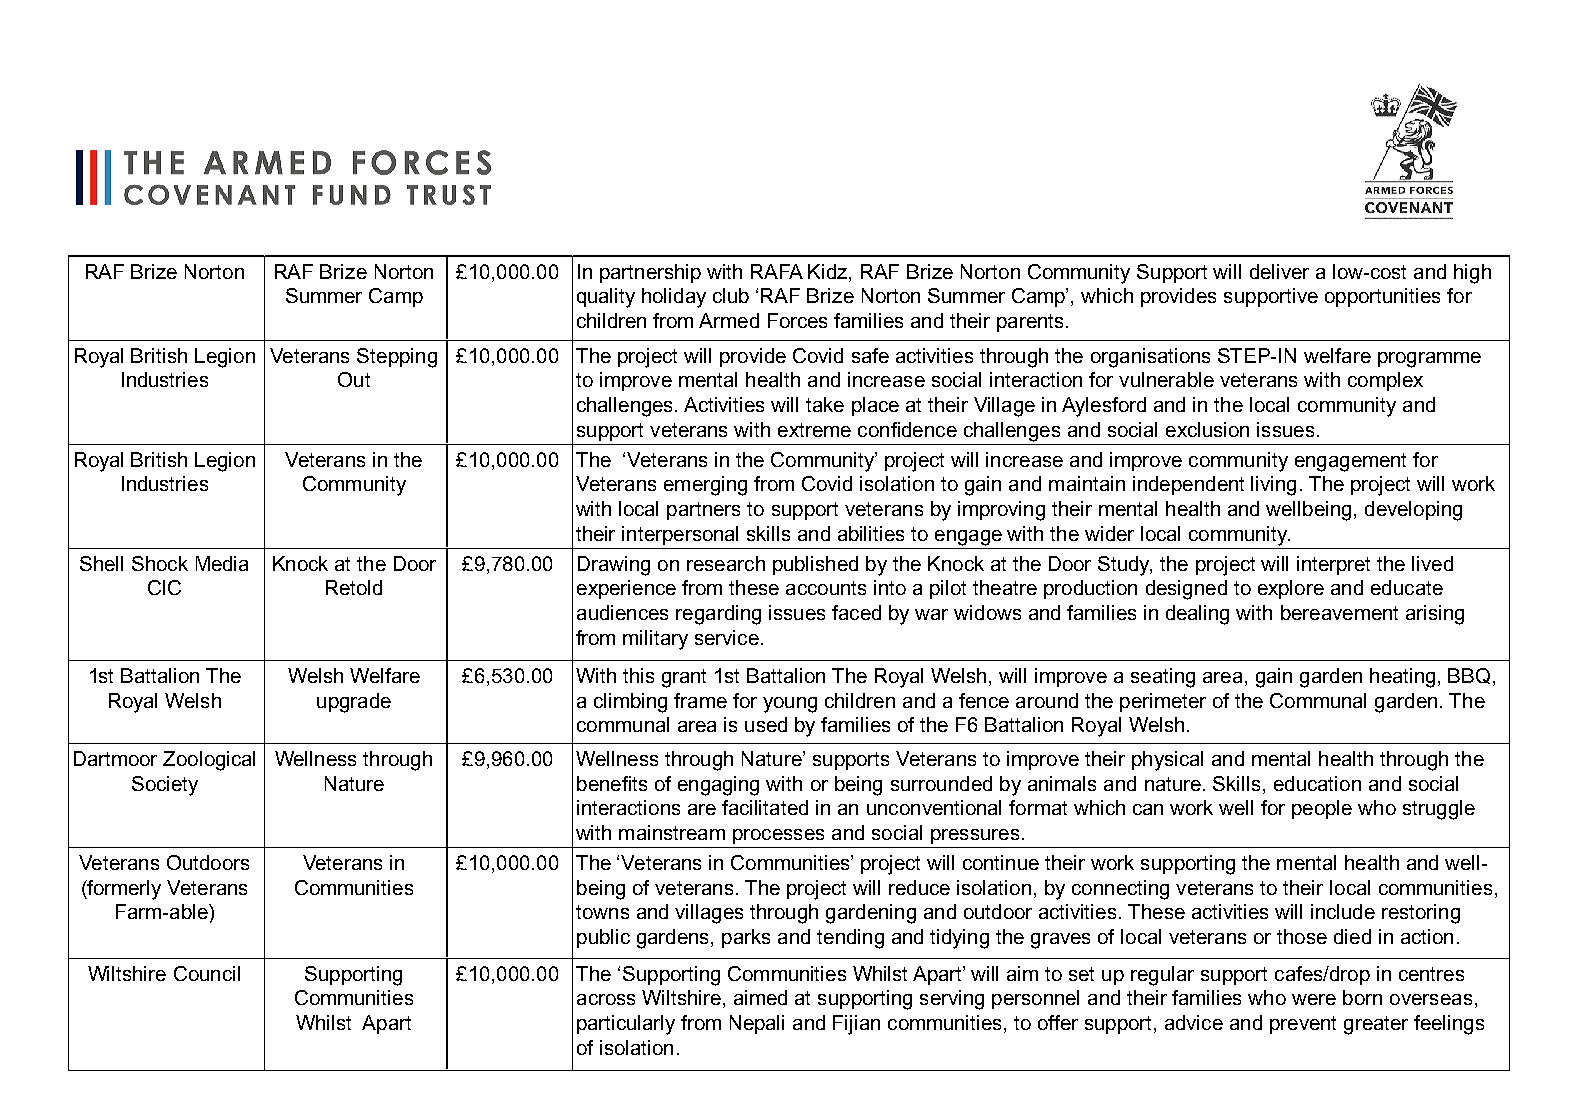 This page has height=1113, width=1575. What do you see at coordinates (1382, 297) in the page?
I see `opportunities` at bounding box center [1382, 297].
